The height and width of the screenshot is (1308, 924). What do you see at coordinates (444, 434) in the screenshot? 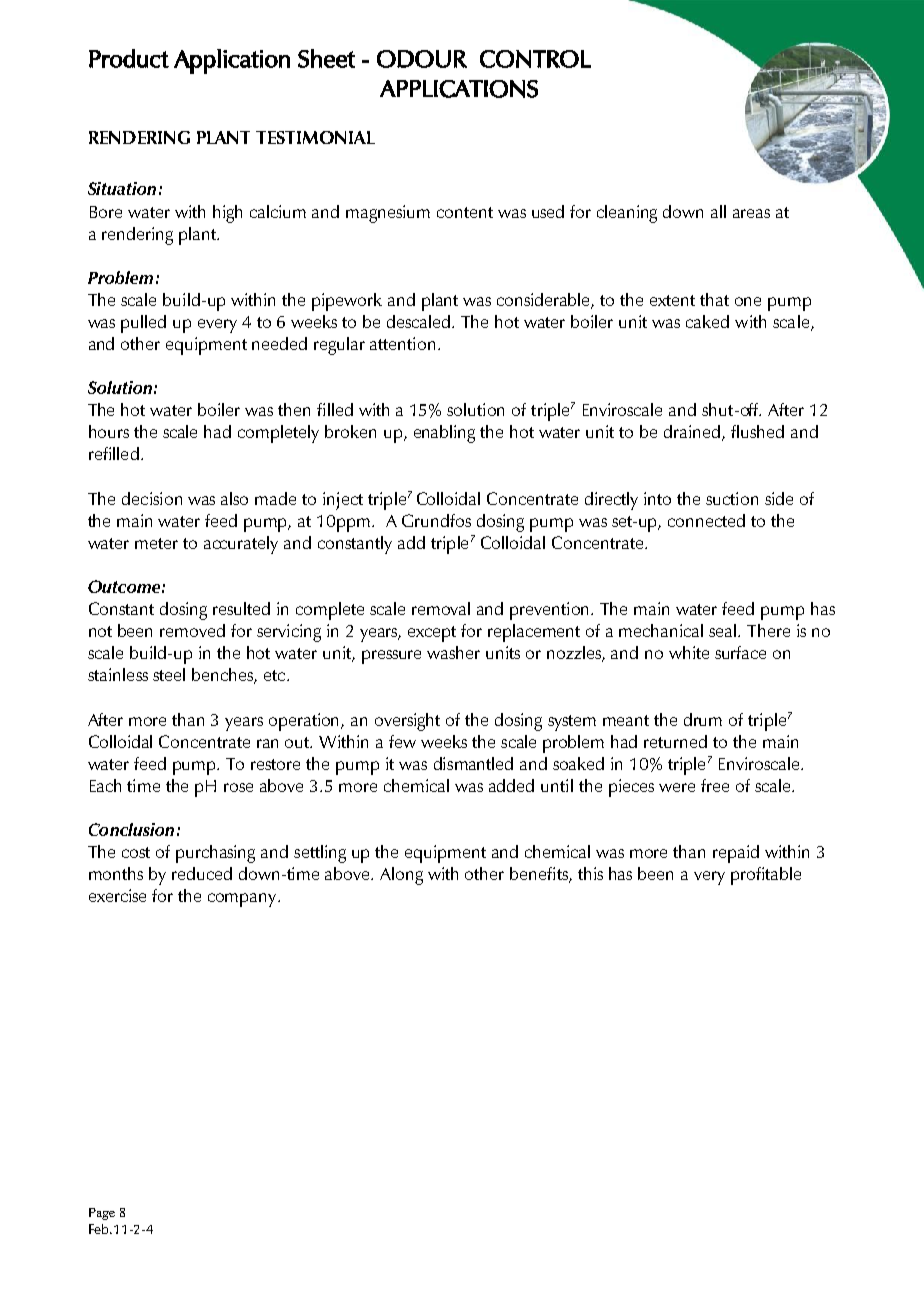
I see `enabling` at bounding box center [444, 434].
